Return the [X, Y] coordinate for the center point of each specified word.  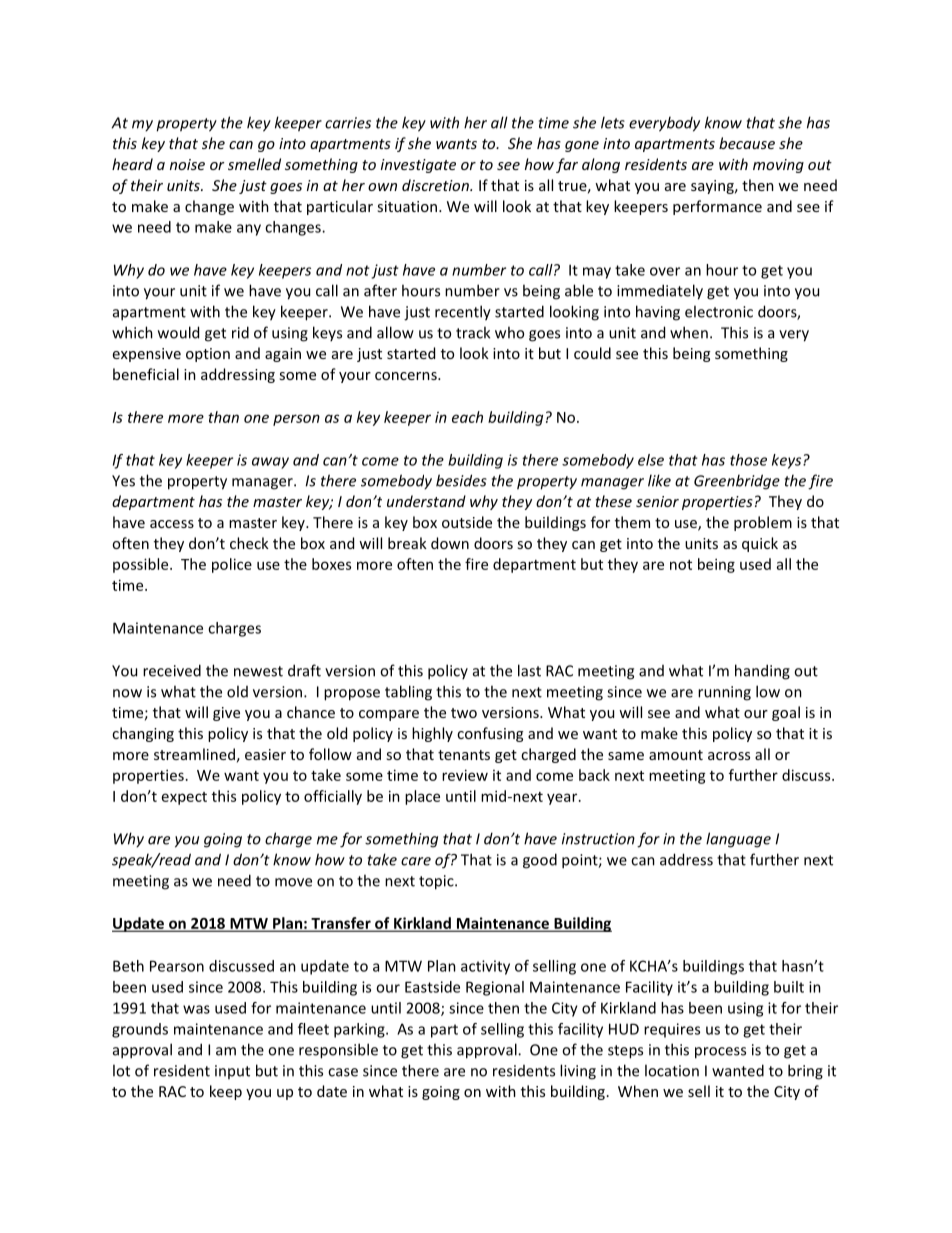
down [450, 543]
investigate [418, 166]
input [232, 1072]
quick [760, 544]
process [720, 1053]
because [747, 143]
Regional [495, 988]
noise [187, 164]
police [232, 565]
